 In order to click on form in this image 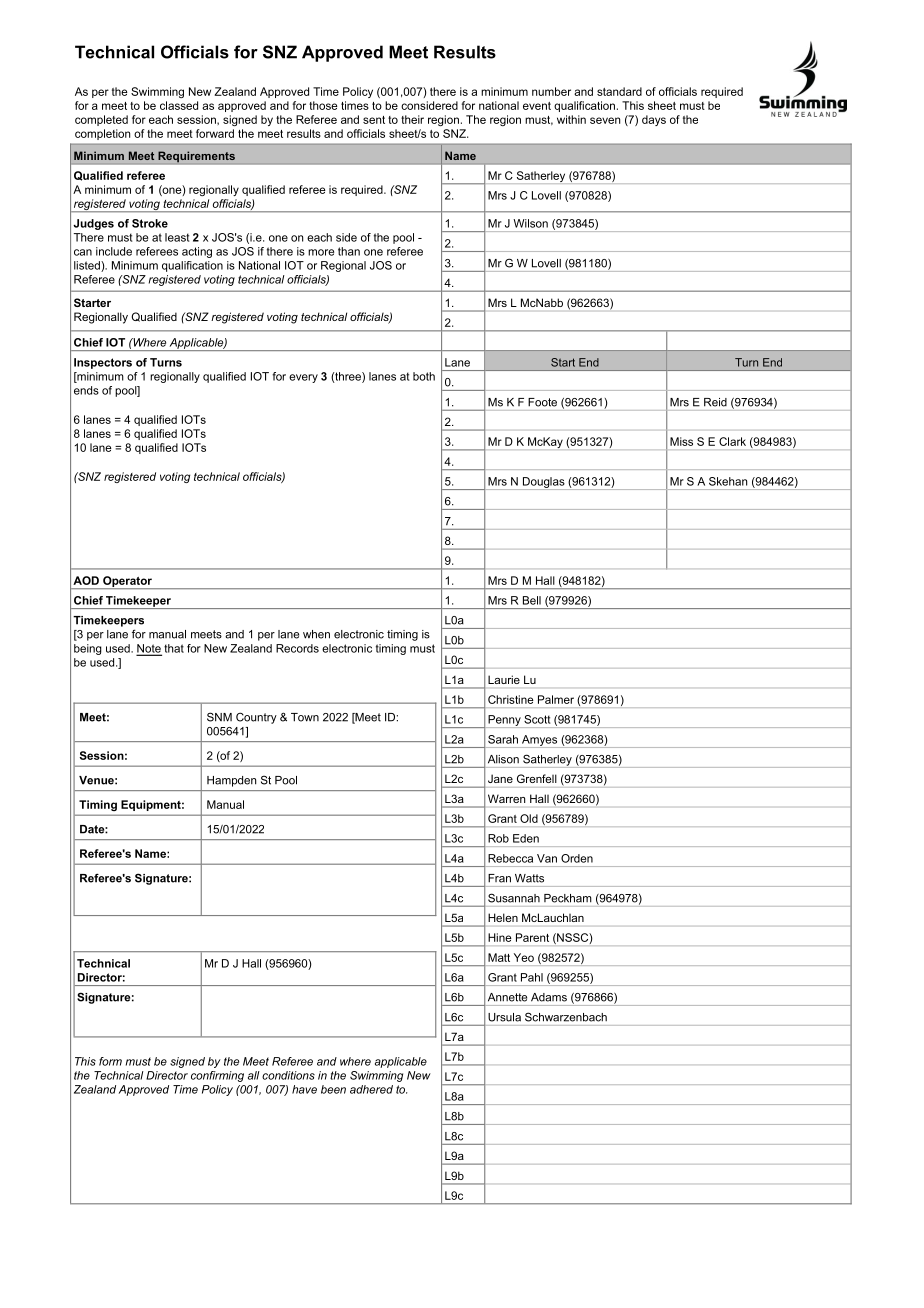, I will do `click(110, 1061)`.
